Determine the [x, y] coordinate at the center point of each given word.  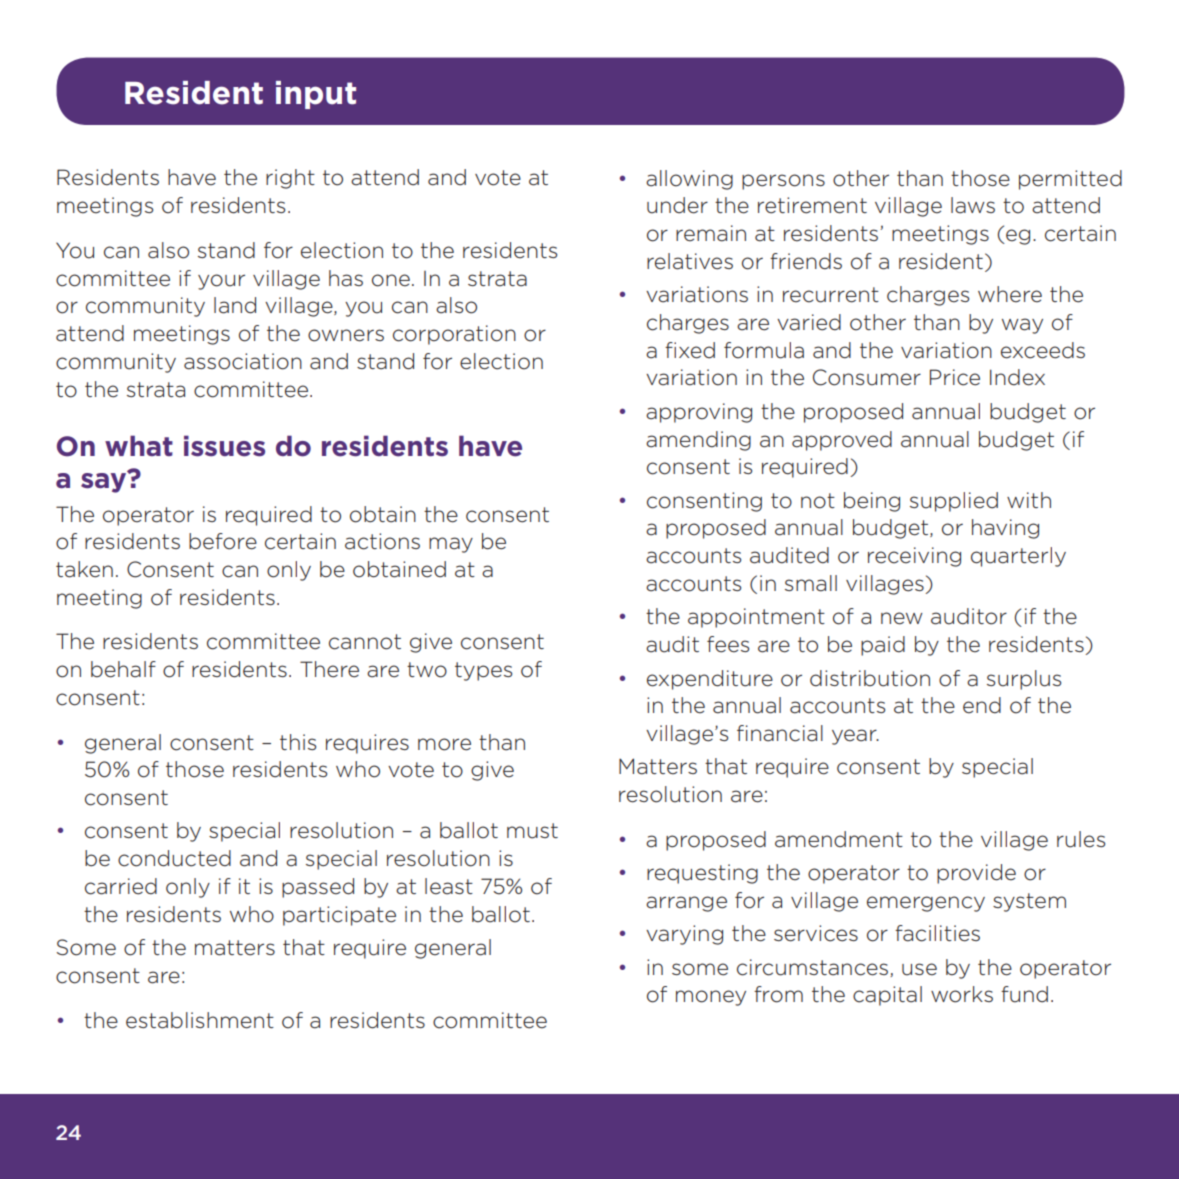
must [532, 831]
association [243, 361]
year [855, 737]
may [451, 545]
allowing [689, 180]
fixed [690, 350]
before [223, 541]
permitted [1070, 180]
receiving [914, 557]
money [711, 998]
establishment [200, 1020]
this [298, 742]
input [316, 95]
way [1022, 326]
